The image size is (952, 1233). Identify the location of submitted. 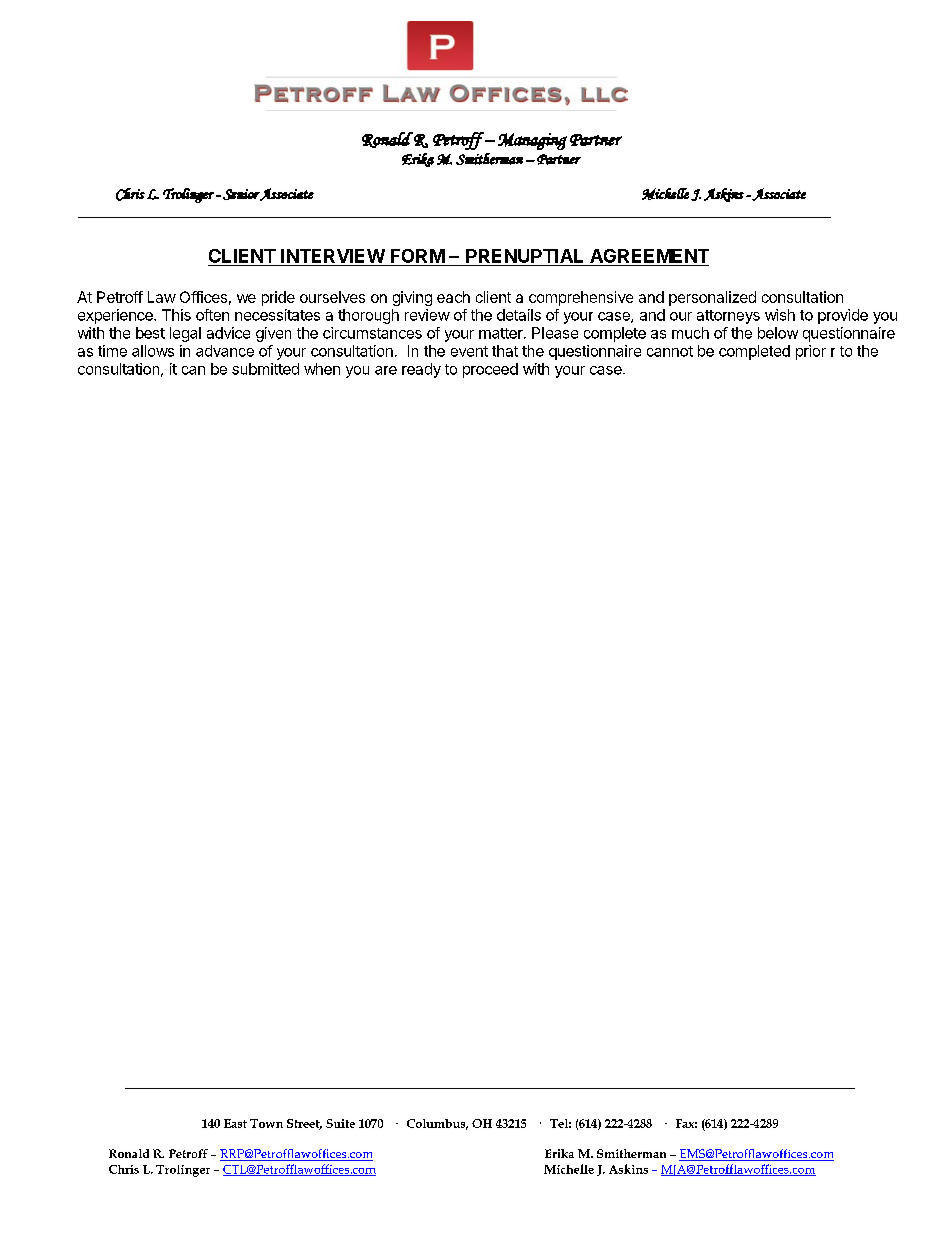
(265, 369).
